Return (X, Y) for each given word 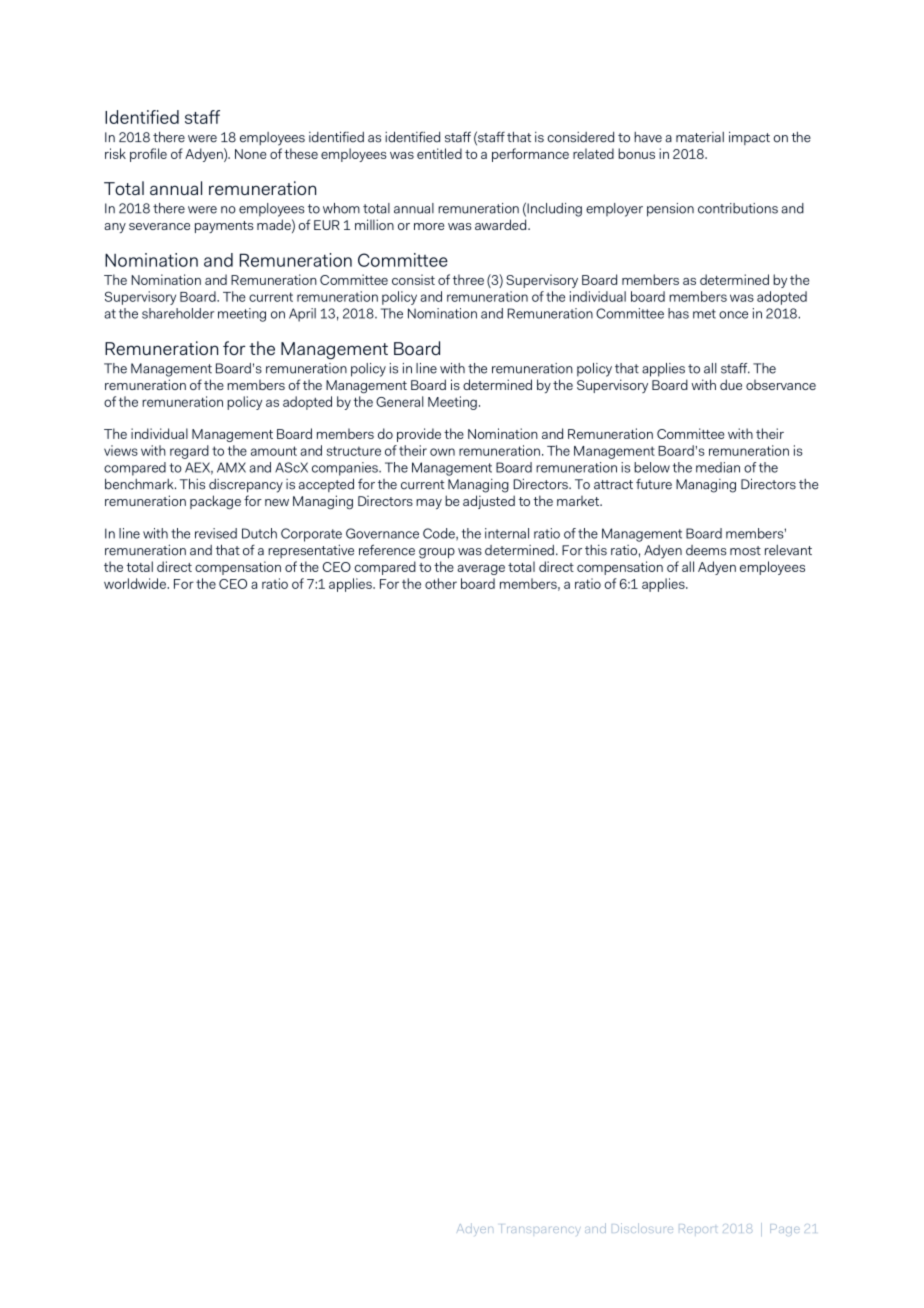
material (700, 137)
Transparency (541, 1229)
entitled (439, 153)
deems (706, 550)
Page (785, 1230)
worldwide (136, 583)
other (441, 583)
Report (698, 1228)
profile (148, 155)
